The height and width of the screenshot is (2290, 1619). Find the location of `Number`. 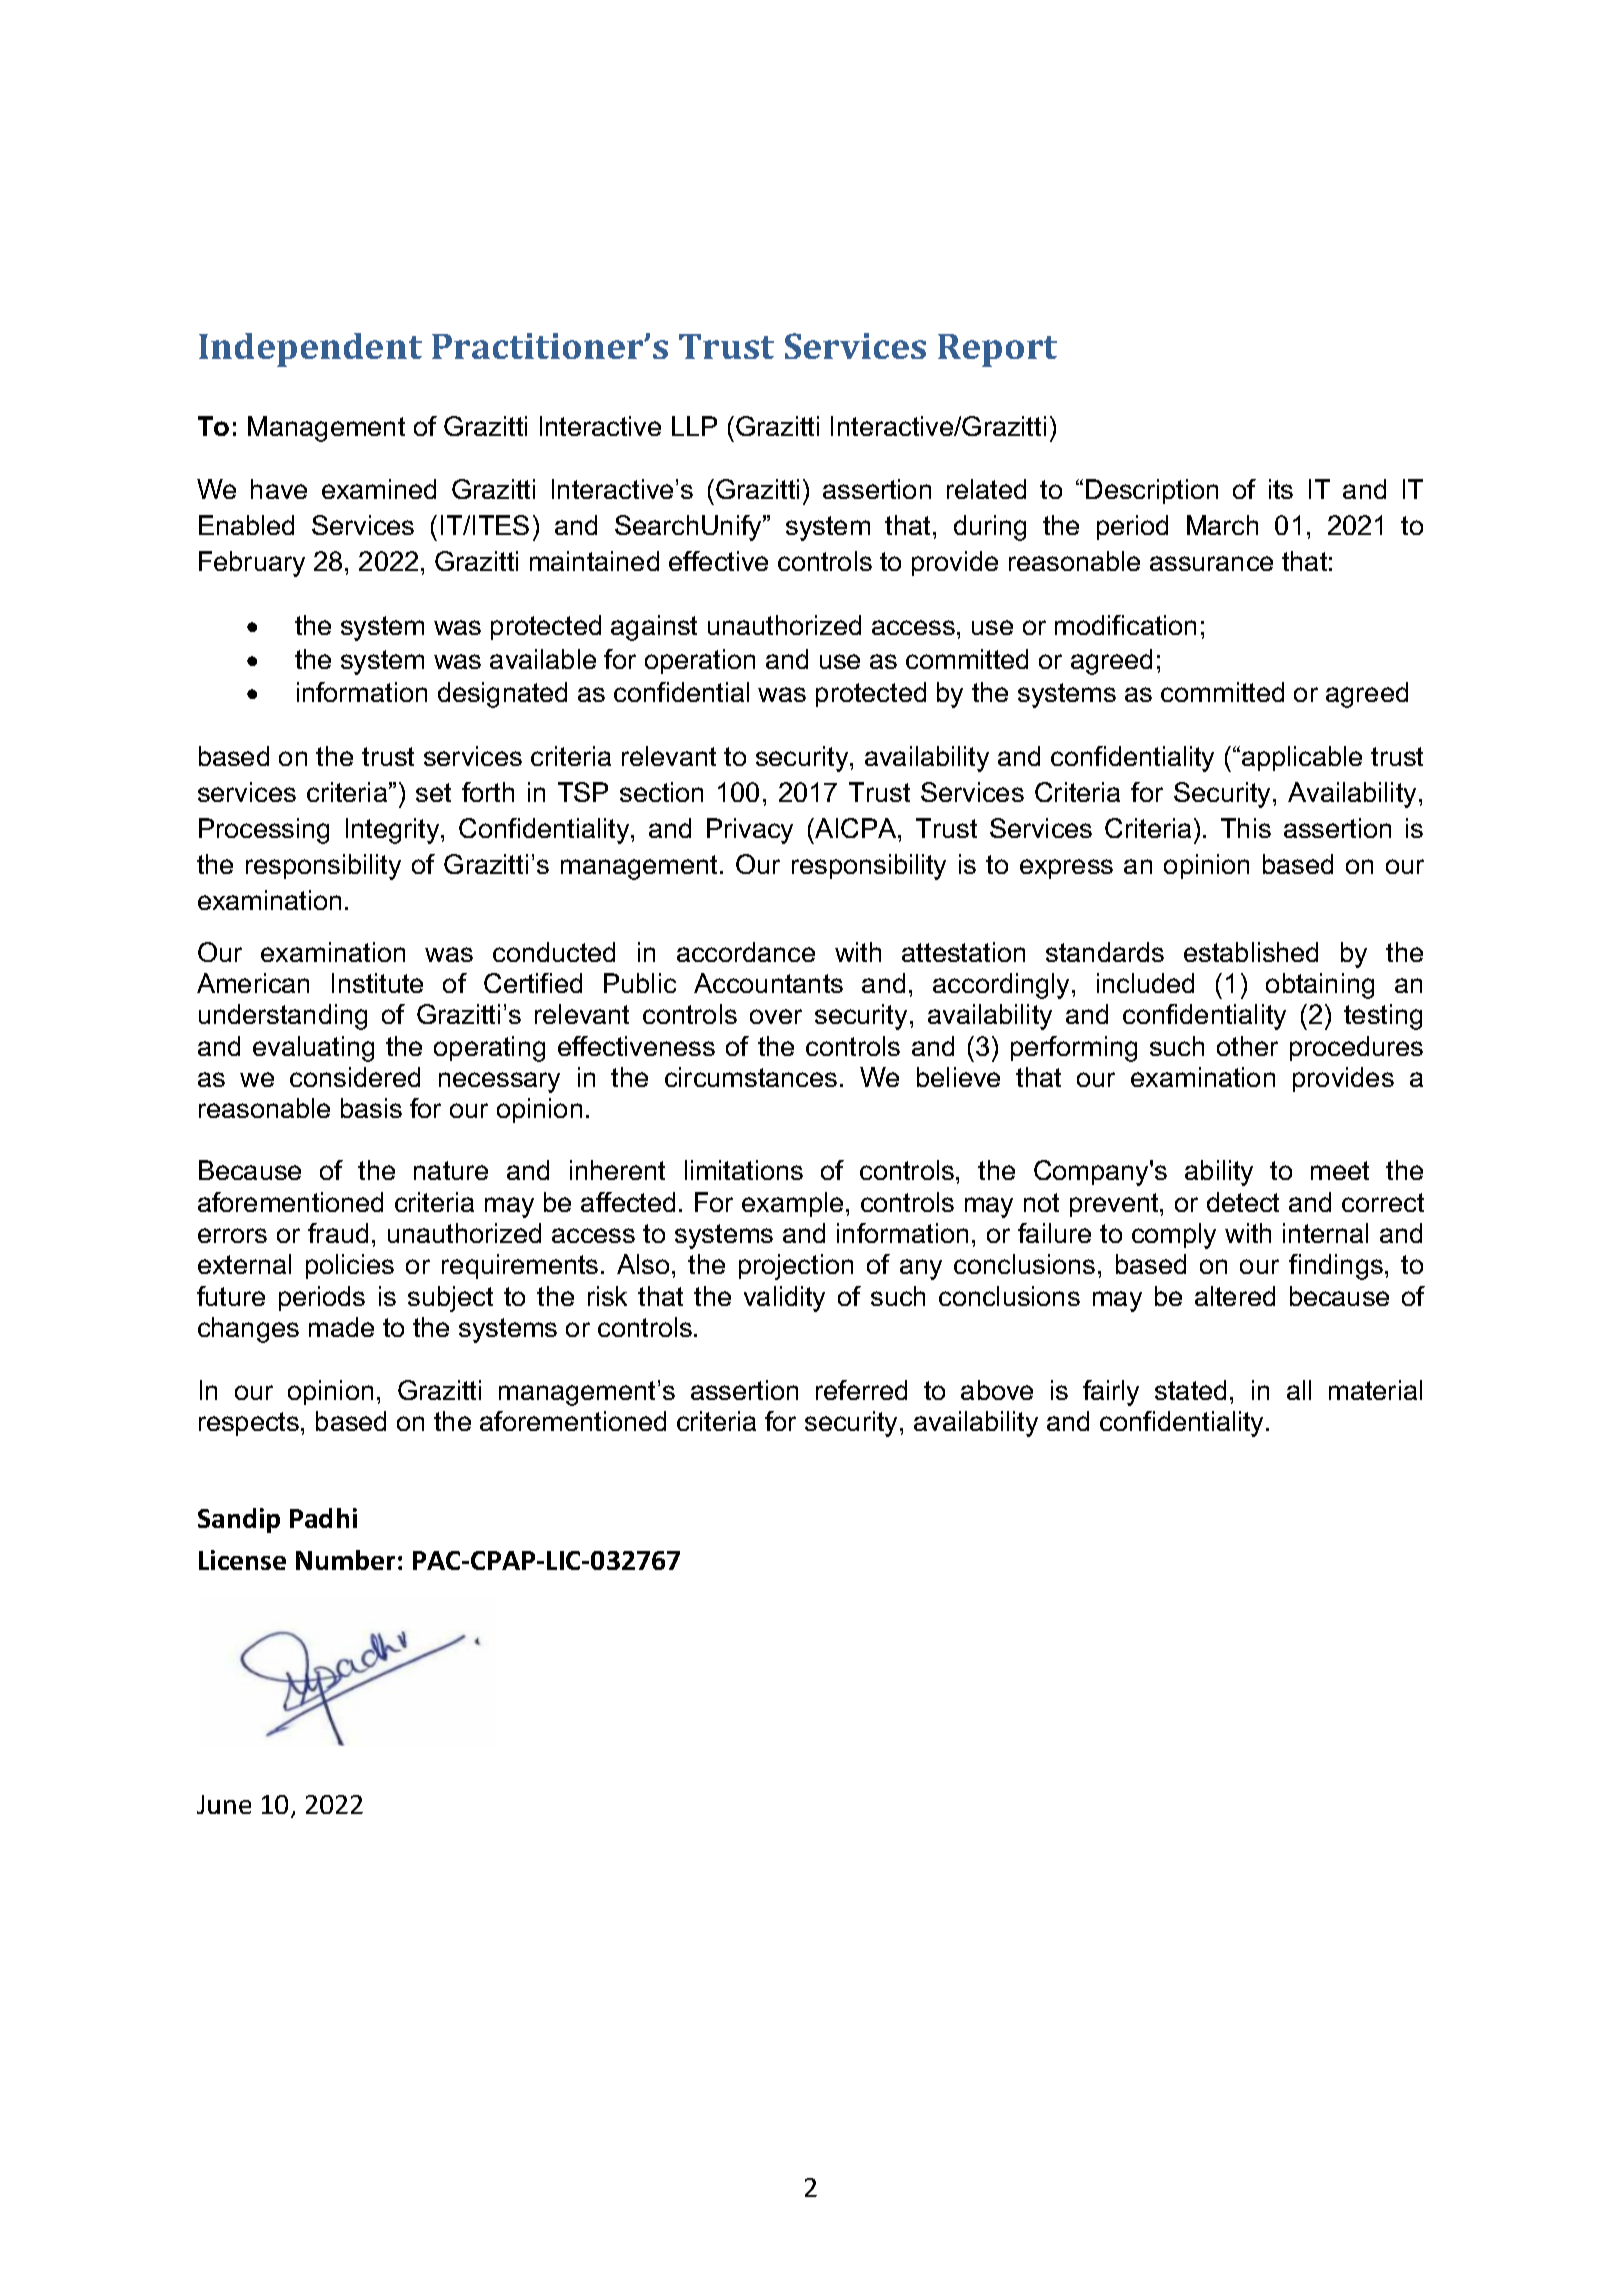

Number is located at coordinates (345, 1560).
